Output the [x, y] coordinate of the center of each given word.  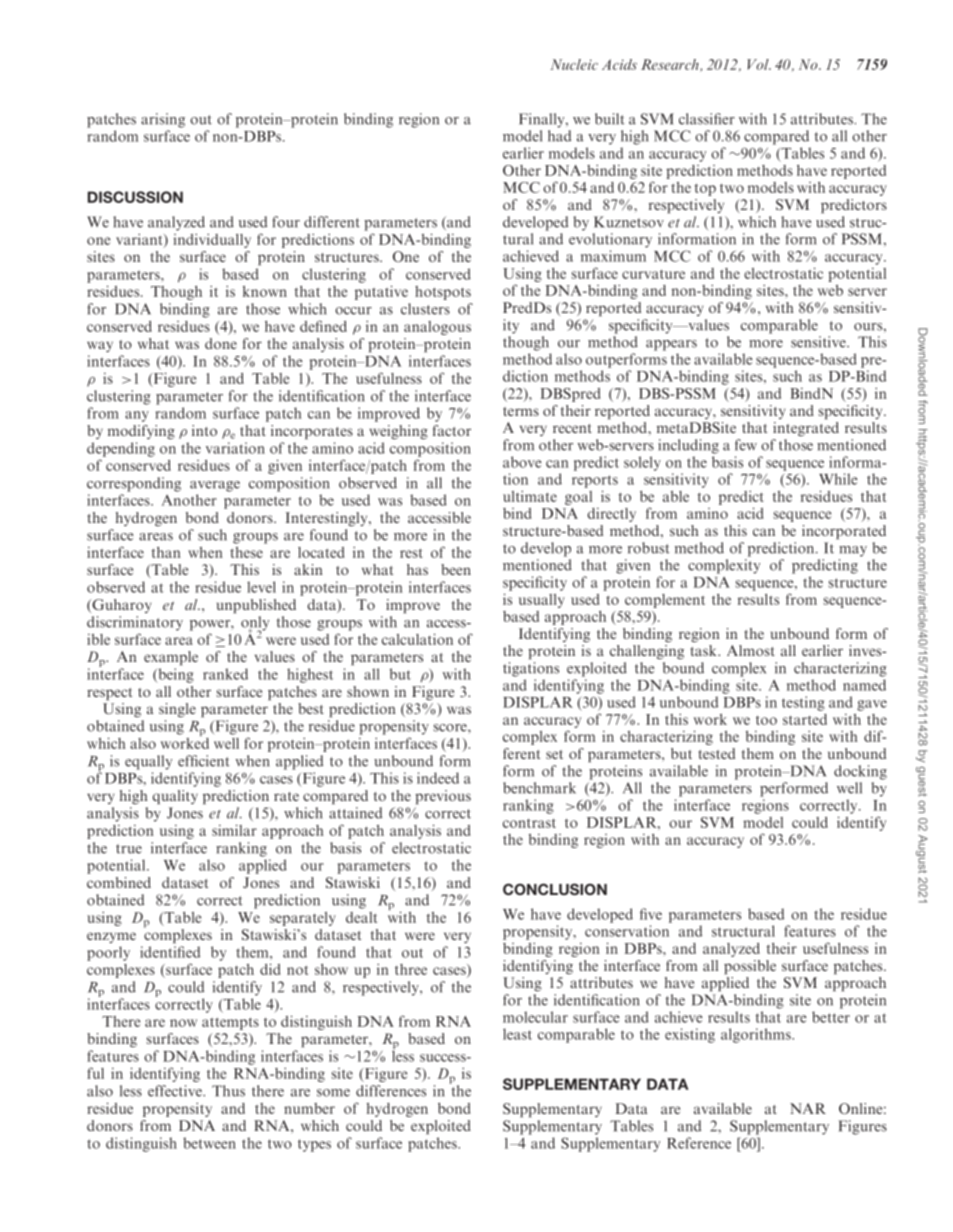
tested [717, 753]
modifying [141, 432]
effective [176, 1091]
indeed [438, 778]
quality [175, 797]
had [559, 136]
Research [671, 65]
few [746, 445]
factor [452, 430]
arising [163, 120]
